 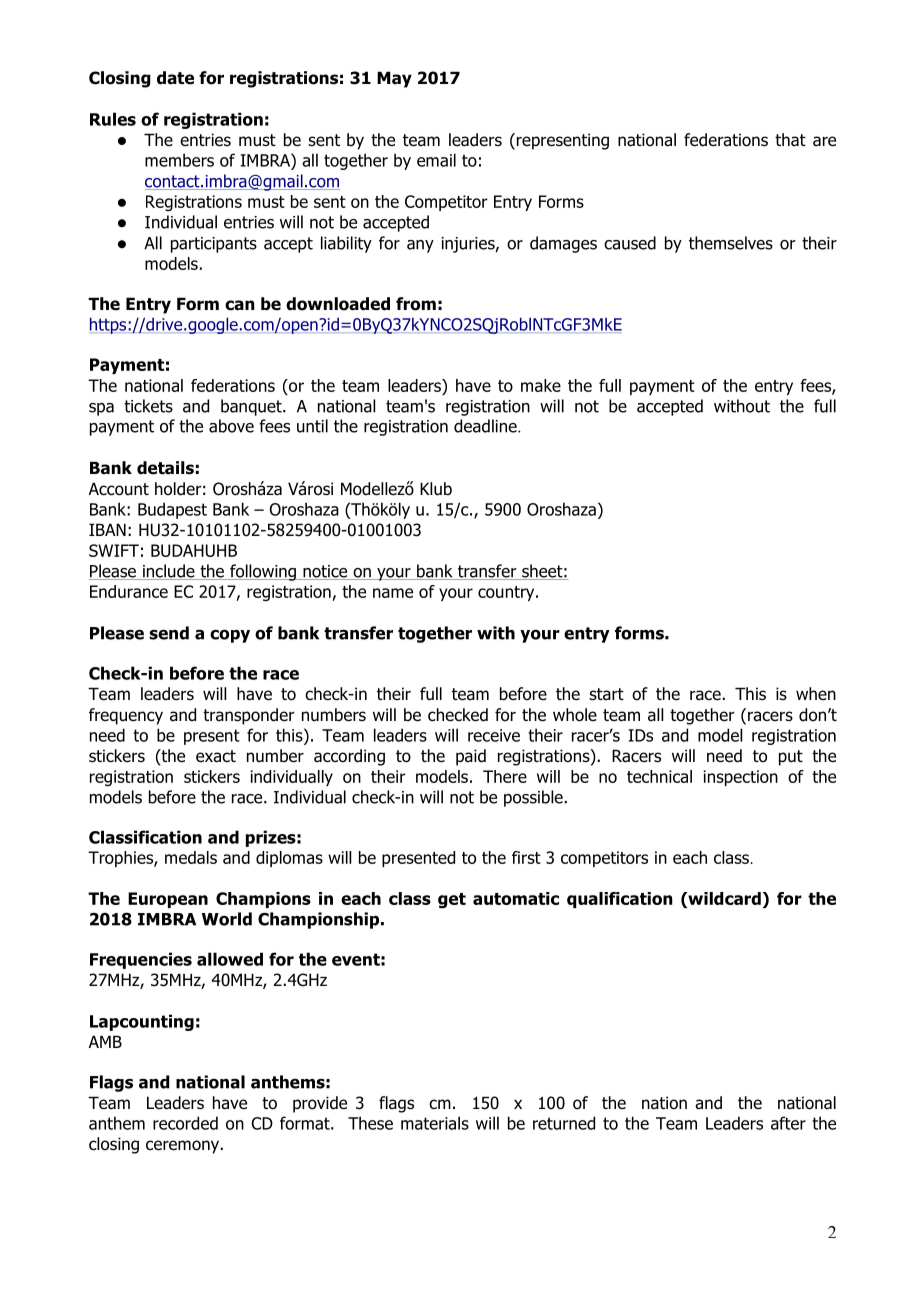 I want to click on recorded, so click(x=185, y=1123).
